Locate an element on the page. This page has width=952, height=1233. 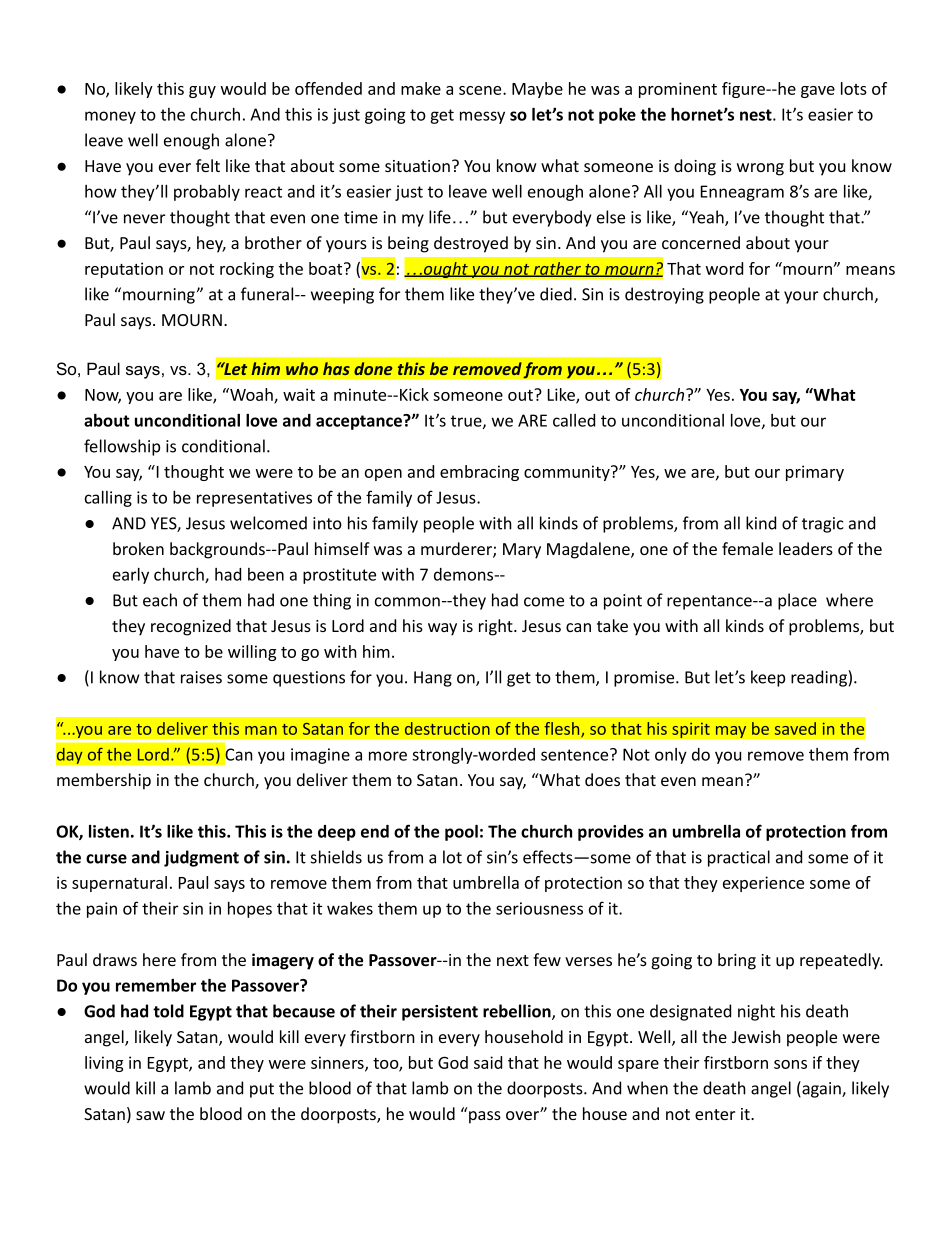
saw is located at coordinates (150, 1115).
